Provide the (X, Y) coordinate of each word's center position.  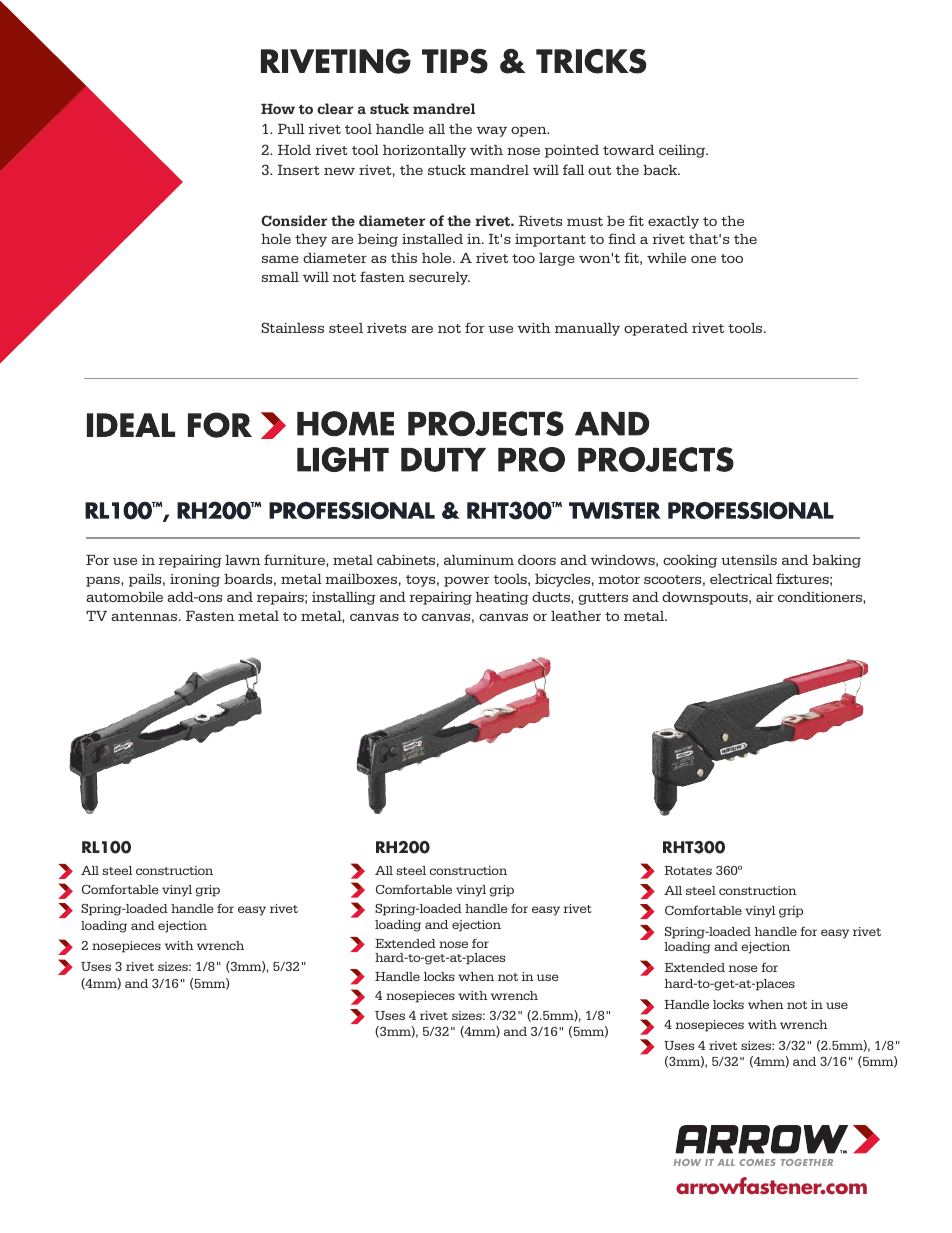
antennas (144, 616)
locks (439, 976)
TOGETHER (807, 1162)
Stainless (292, 327)
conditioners (821, 597)
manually (587, 329)
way (491, 132)
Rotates (688, 870)
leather (576, 616)
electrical (741, 579)
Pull (291, 129)
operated (656, 329)
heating (502, 598)
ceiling (683, 151)
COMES (757, 1162)
